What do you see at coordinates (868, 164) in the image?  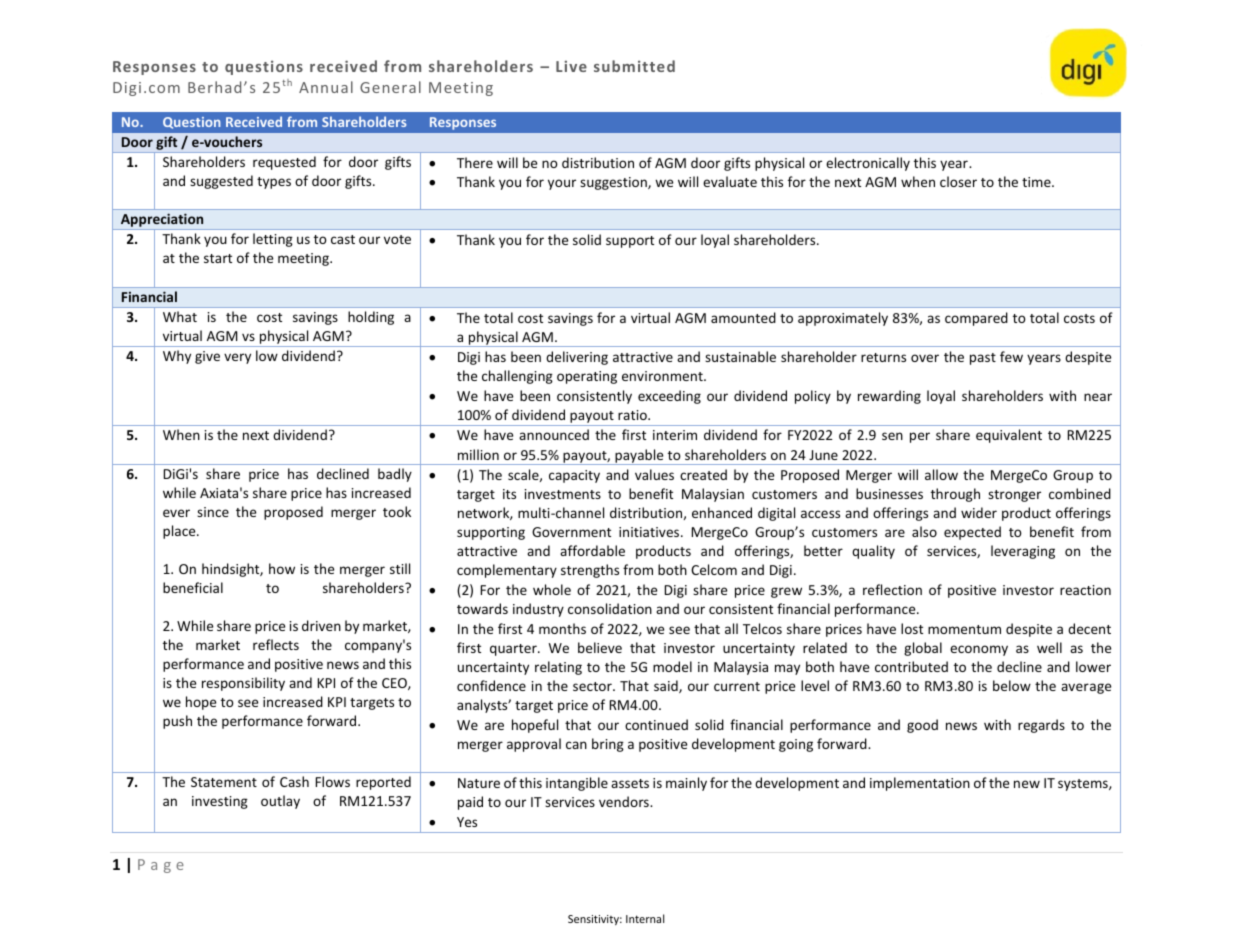 I see `electronically` at bounding box center [868, 164].
